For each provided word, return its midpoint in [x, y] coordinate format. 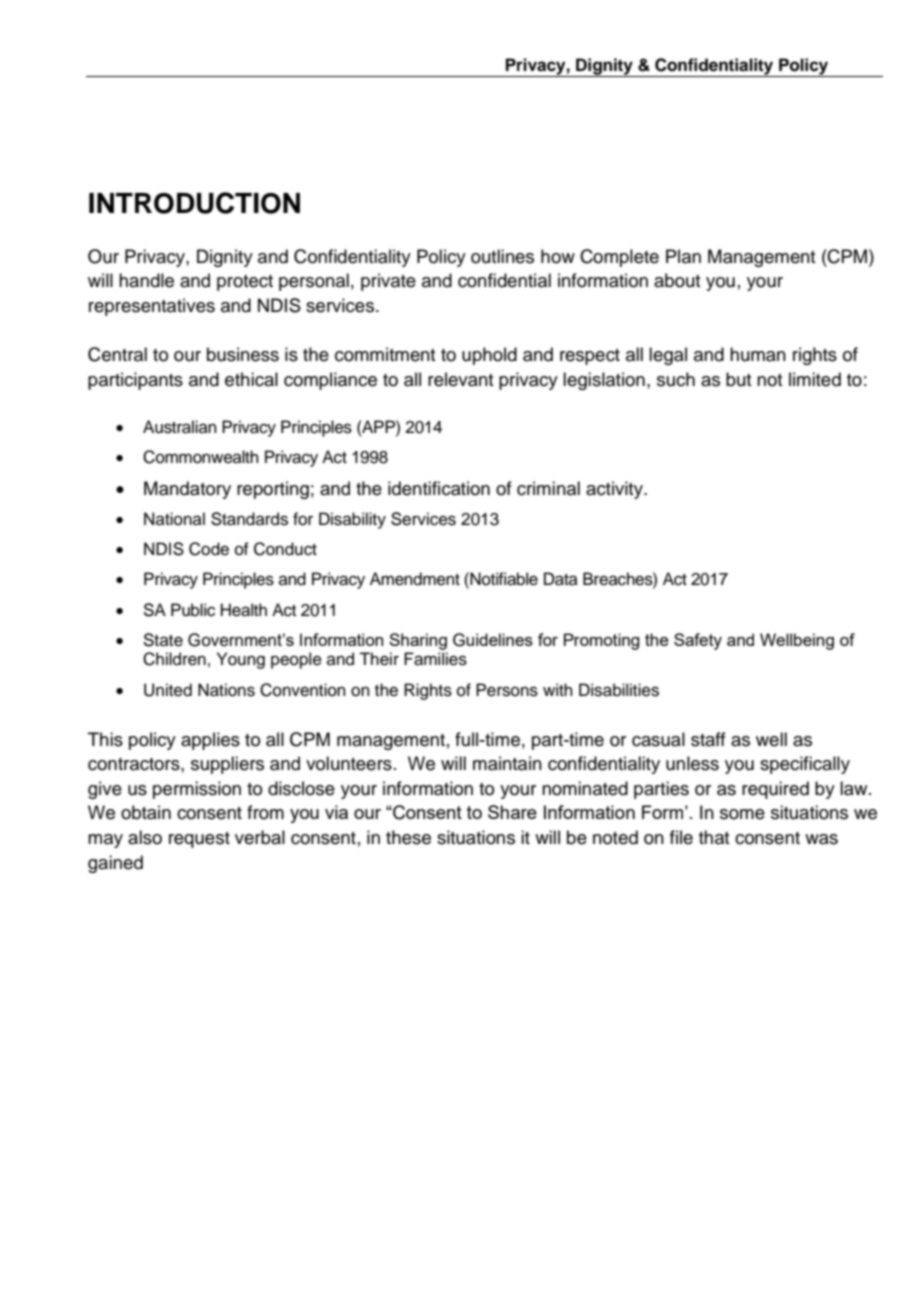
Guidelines [493, 640]
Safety [698, 641]
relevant [460, 379]
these [408, 837]
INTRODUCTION [194, 203]
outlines [502, 256]
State [163, 640]
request [199, 840]
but [738, 379]
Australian [180, 427]
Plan [683, 256]
